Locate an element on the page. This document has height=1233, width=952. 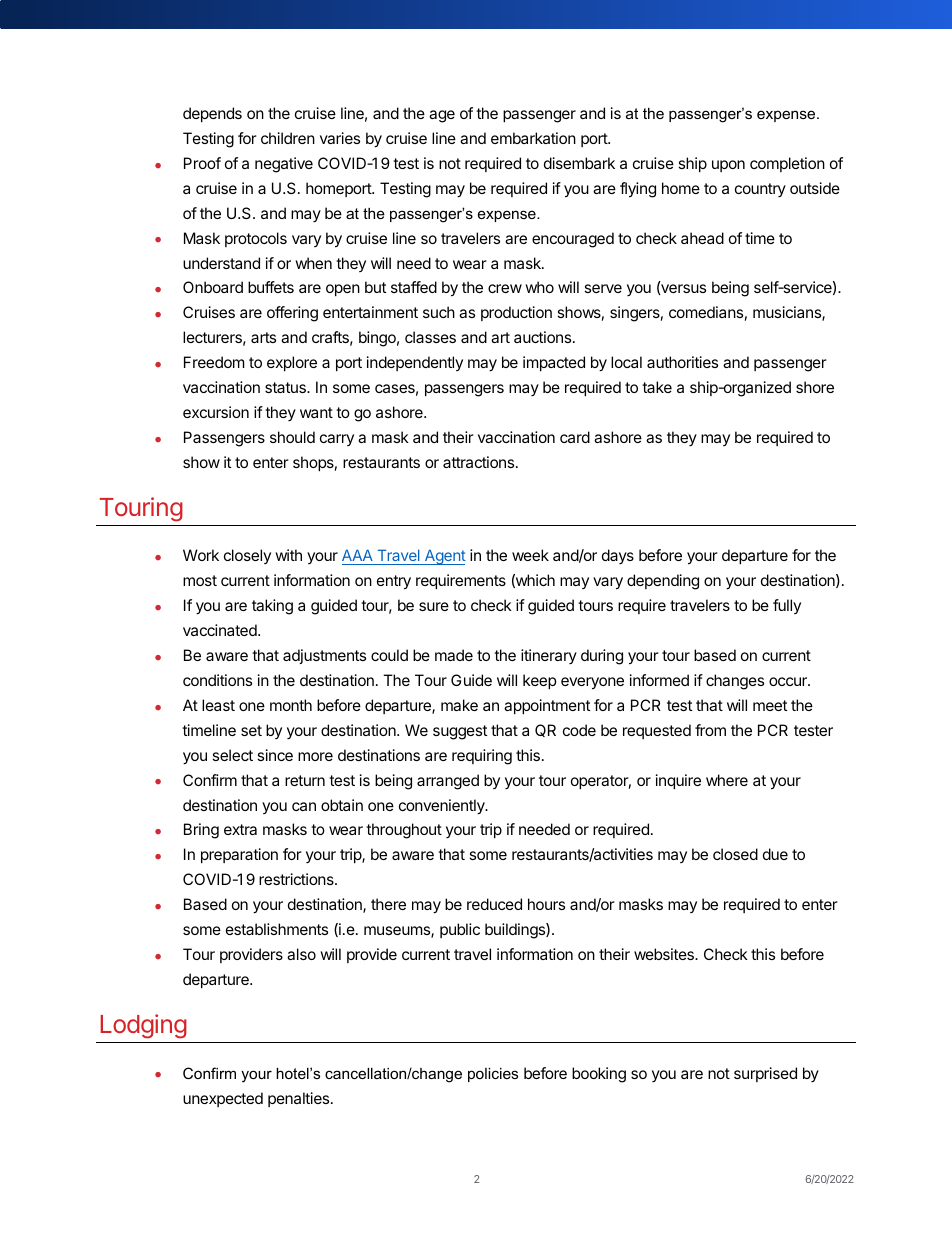
policies is located at coordinates (493, 1075).
